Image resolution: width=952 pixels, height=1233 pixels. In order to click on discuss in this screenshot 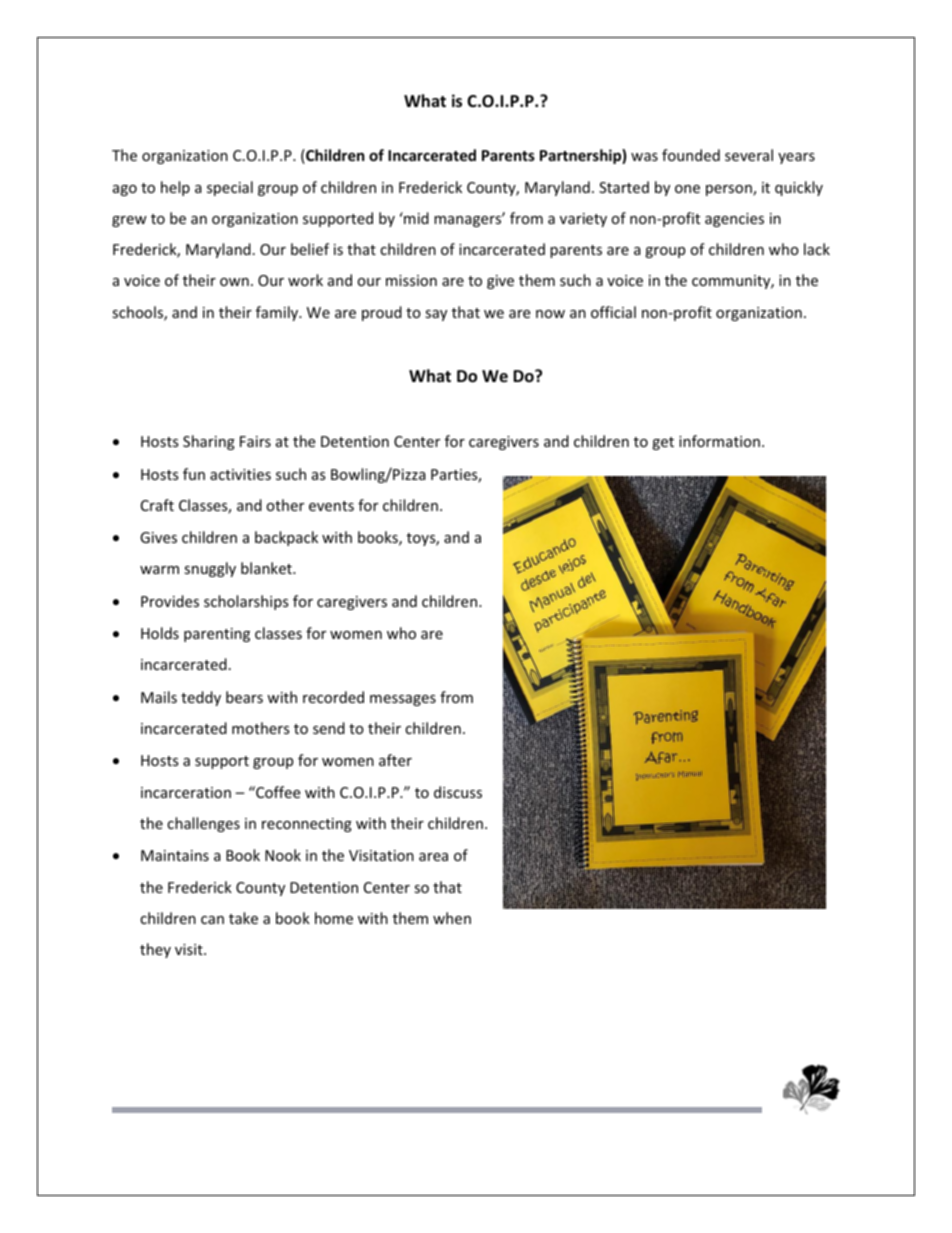, I will do `click(458, 792)`.
